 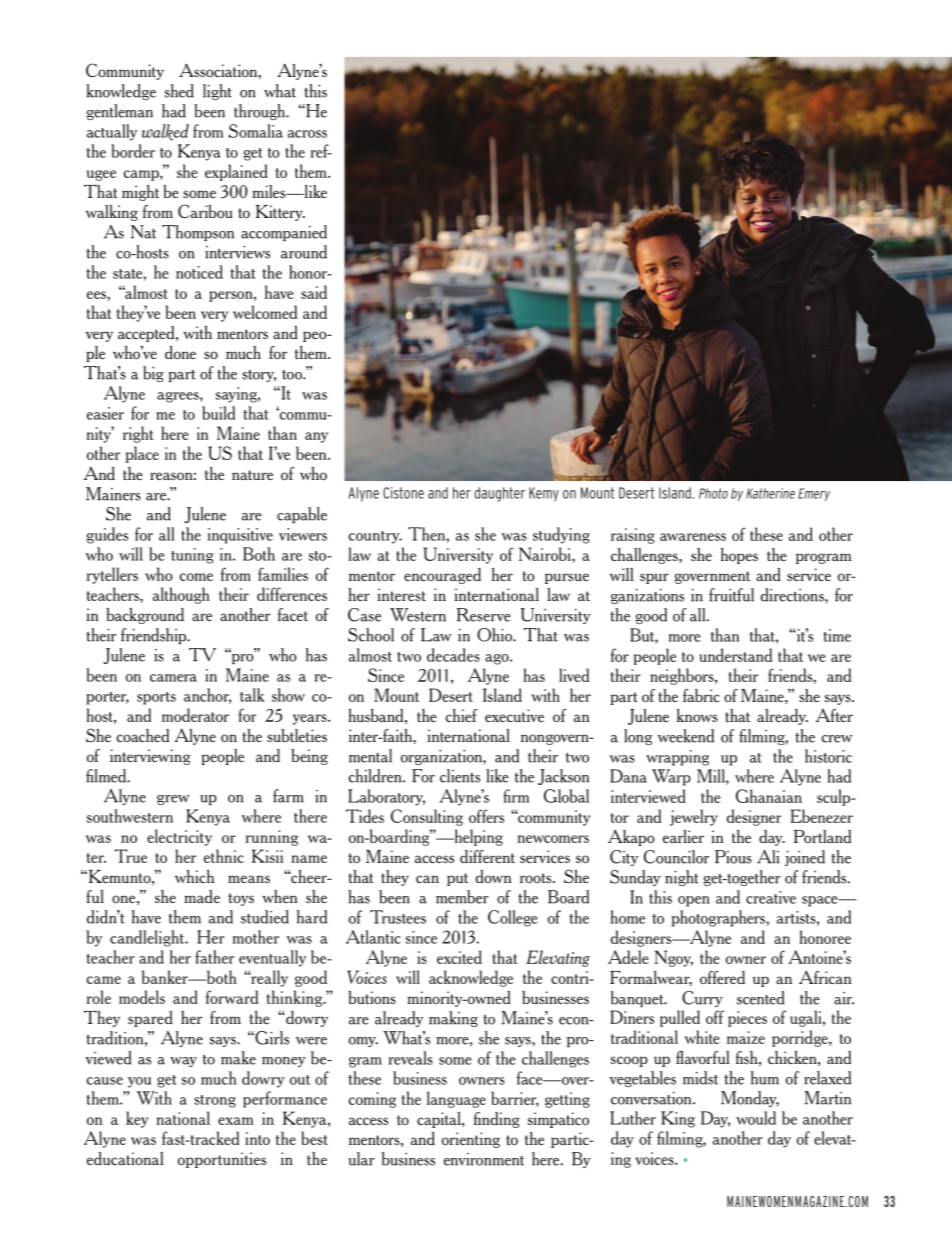 I want to click on walked, so click(x=165, y=132).
